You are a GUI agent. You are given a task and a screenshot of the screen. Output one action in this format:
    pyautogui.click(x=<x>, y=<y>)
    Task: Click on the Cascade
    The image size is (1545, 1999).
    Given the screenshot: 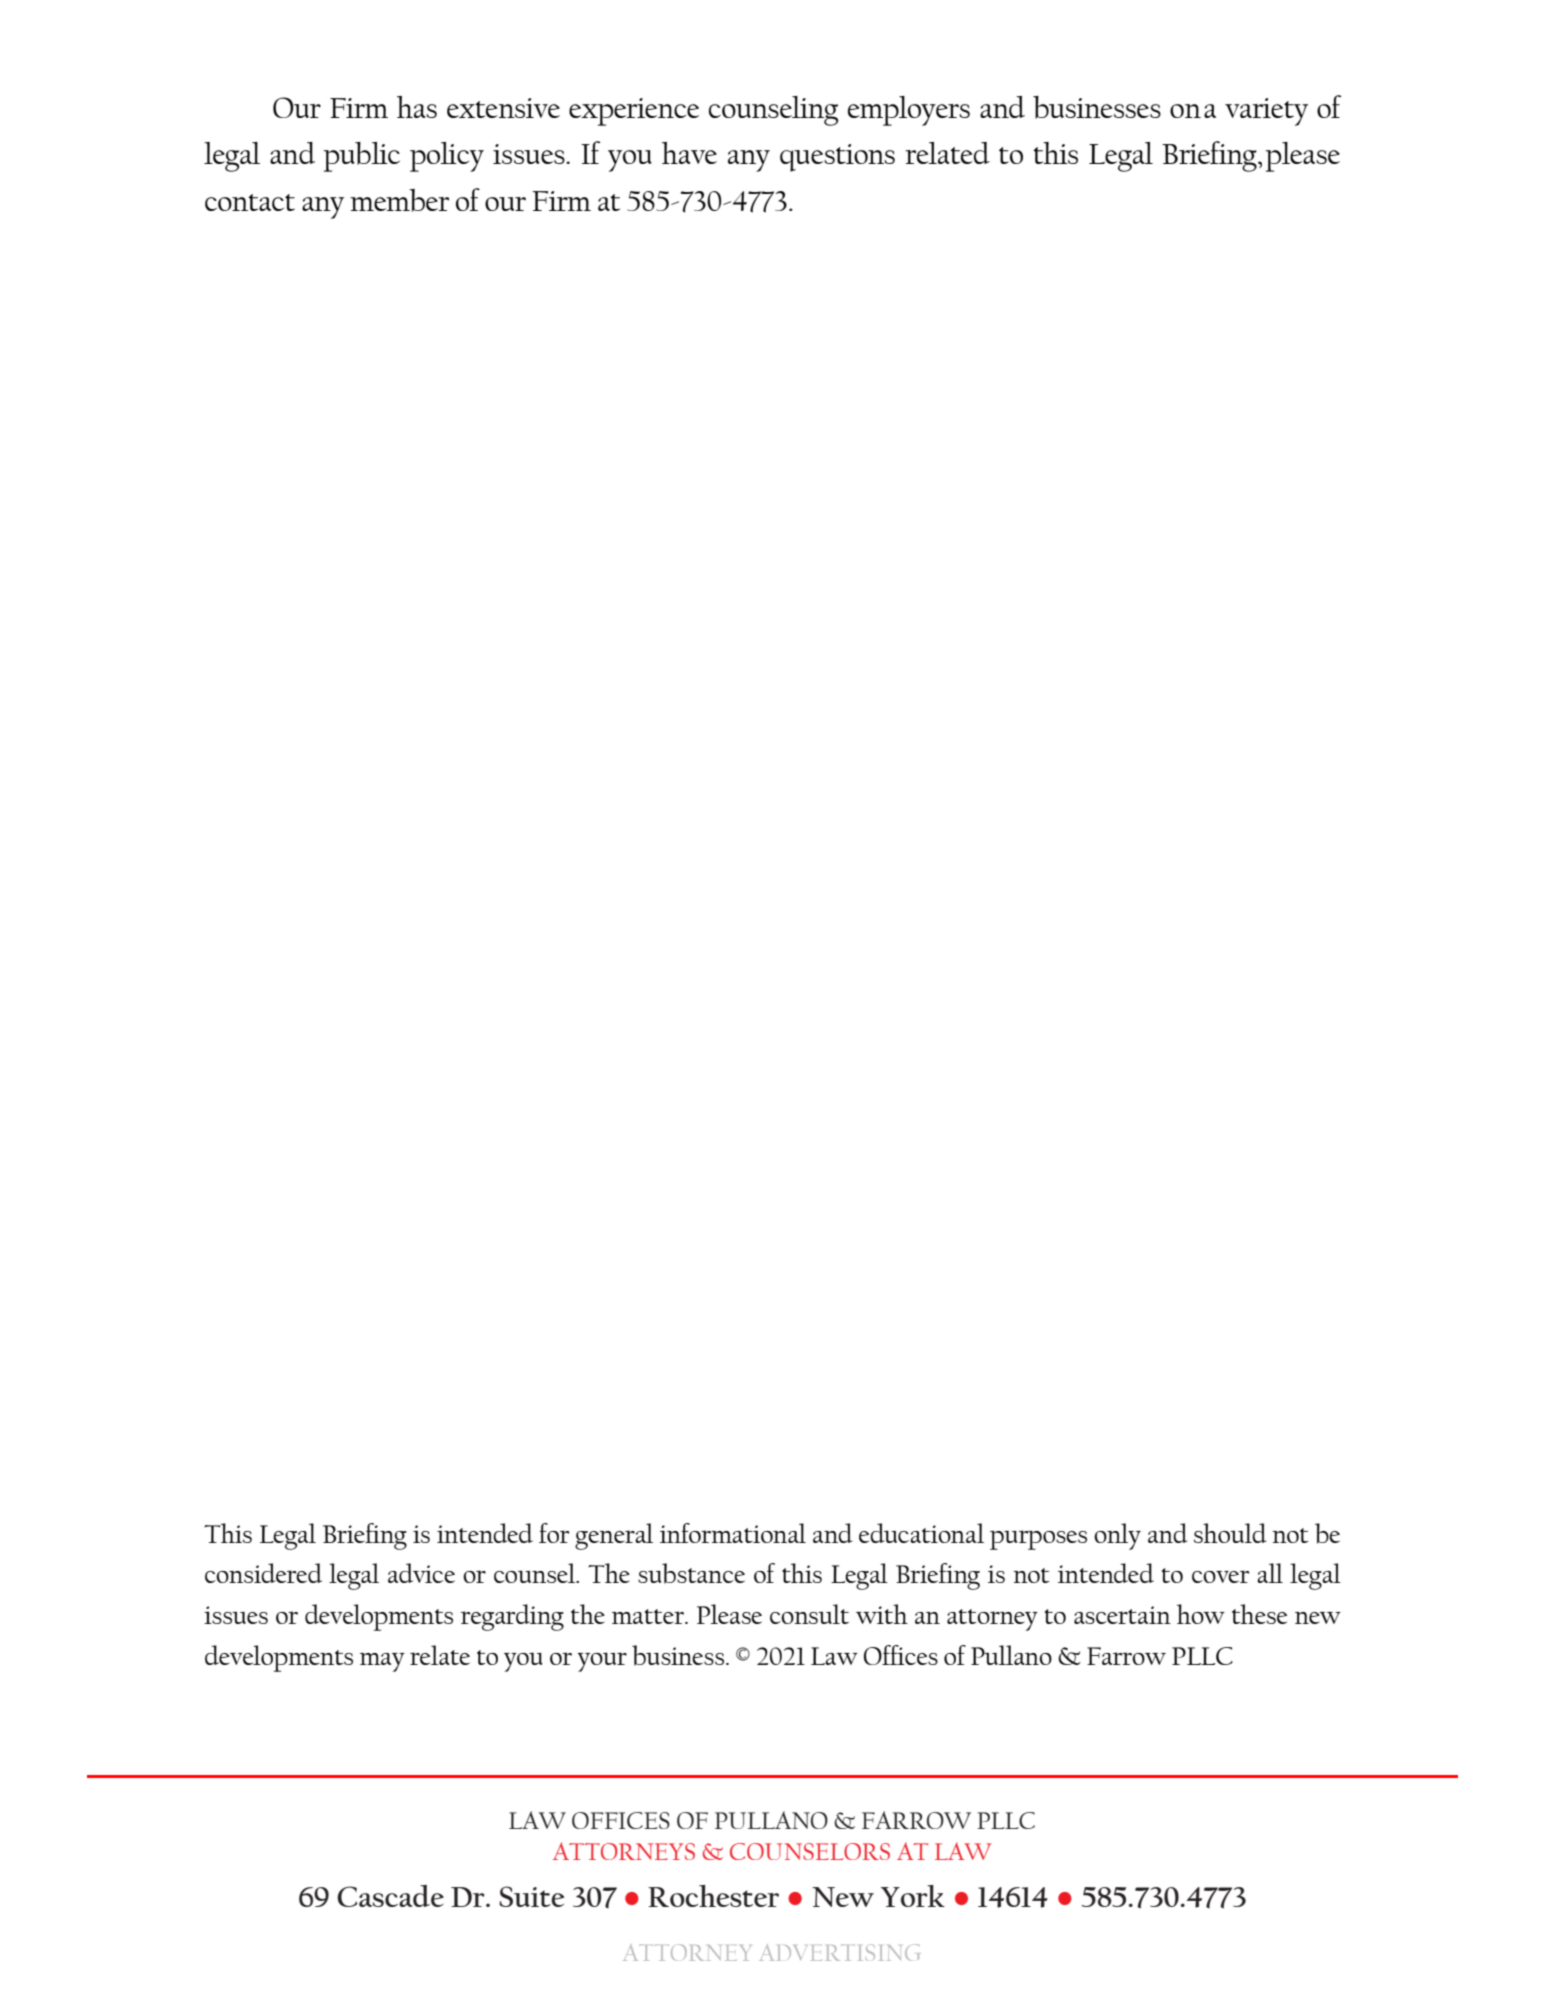 What is the action you would take?
    pyautogui.click(x=390, y=1896)
